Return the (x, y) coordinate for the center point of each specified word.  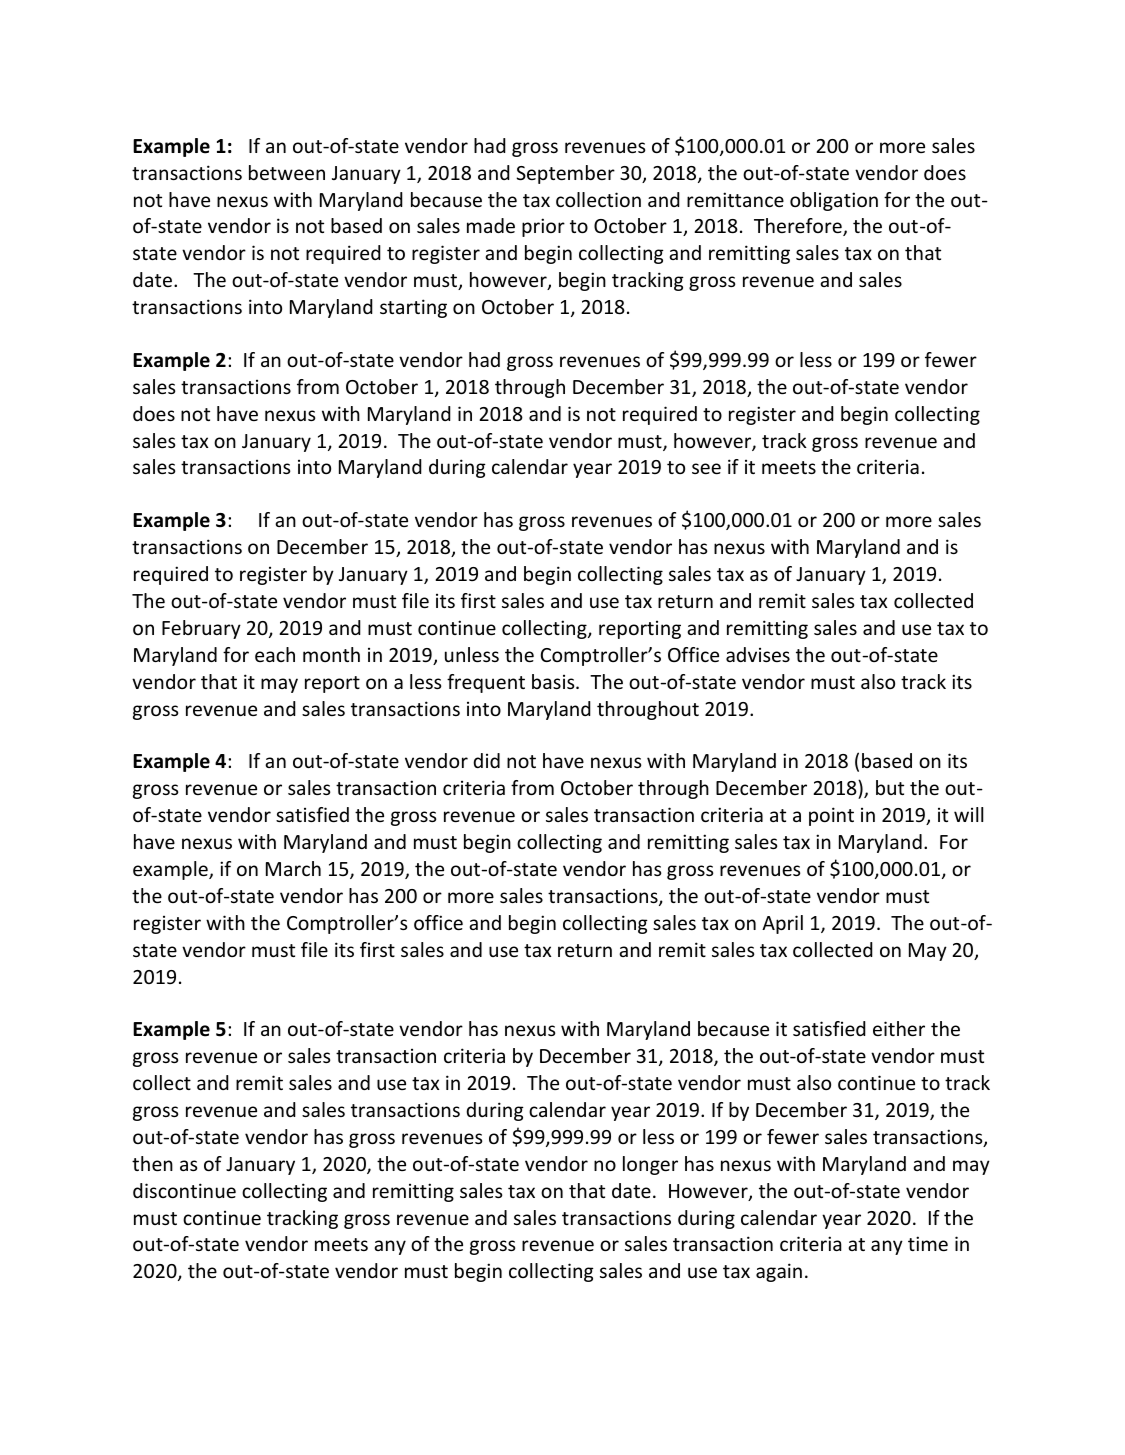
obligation (834, 201)
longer (650, 1165)
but (890, 787)
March (293, 868)
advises (758, 654)
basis (554, 681)
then (152, 1163)
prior (543, 227)
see (706, 468)
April (782, 924)
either (899, 1028)
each (275, 654)
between (287, 172)
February (201, 629)
